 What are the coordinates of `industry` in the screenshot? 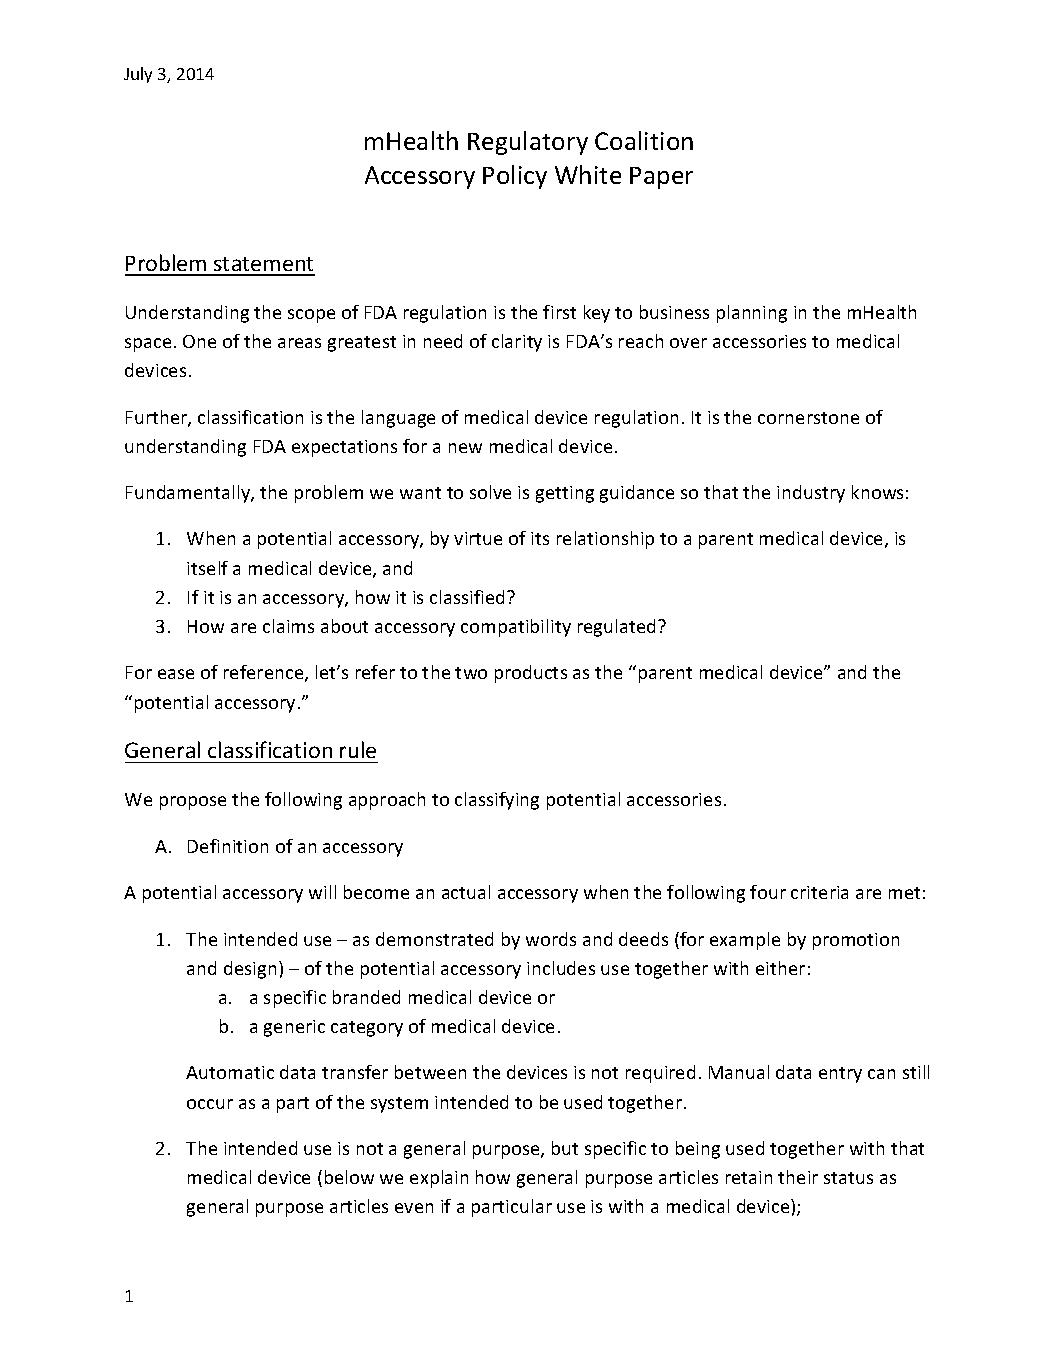 It's located at (811, 494).
